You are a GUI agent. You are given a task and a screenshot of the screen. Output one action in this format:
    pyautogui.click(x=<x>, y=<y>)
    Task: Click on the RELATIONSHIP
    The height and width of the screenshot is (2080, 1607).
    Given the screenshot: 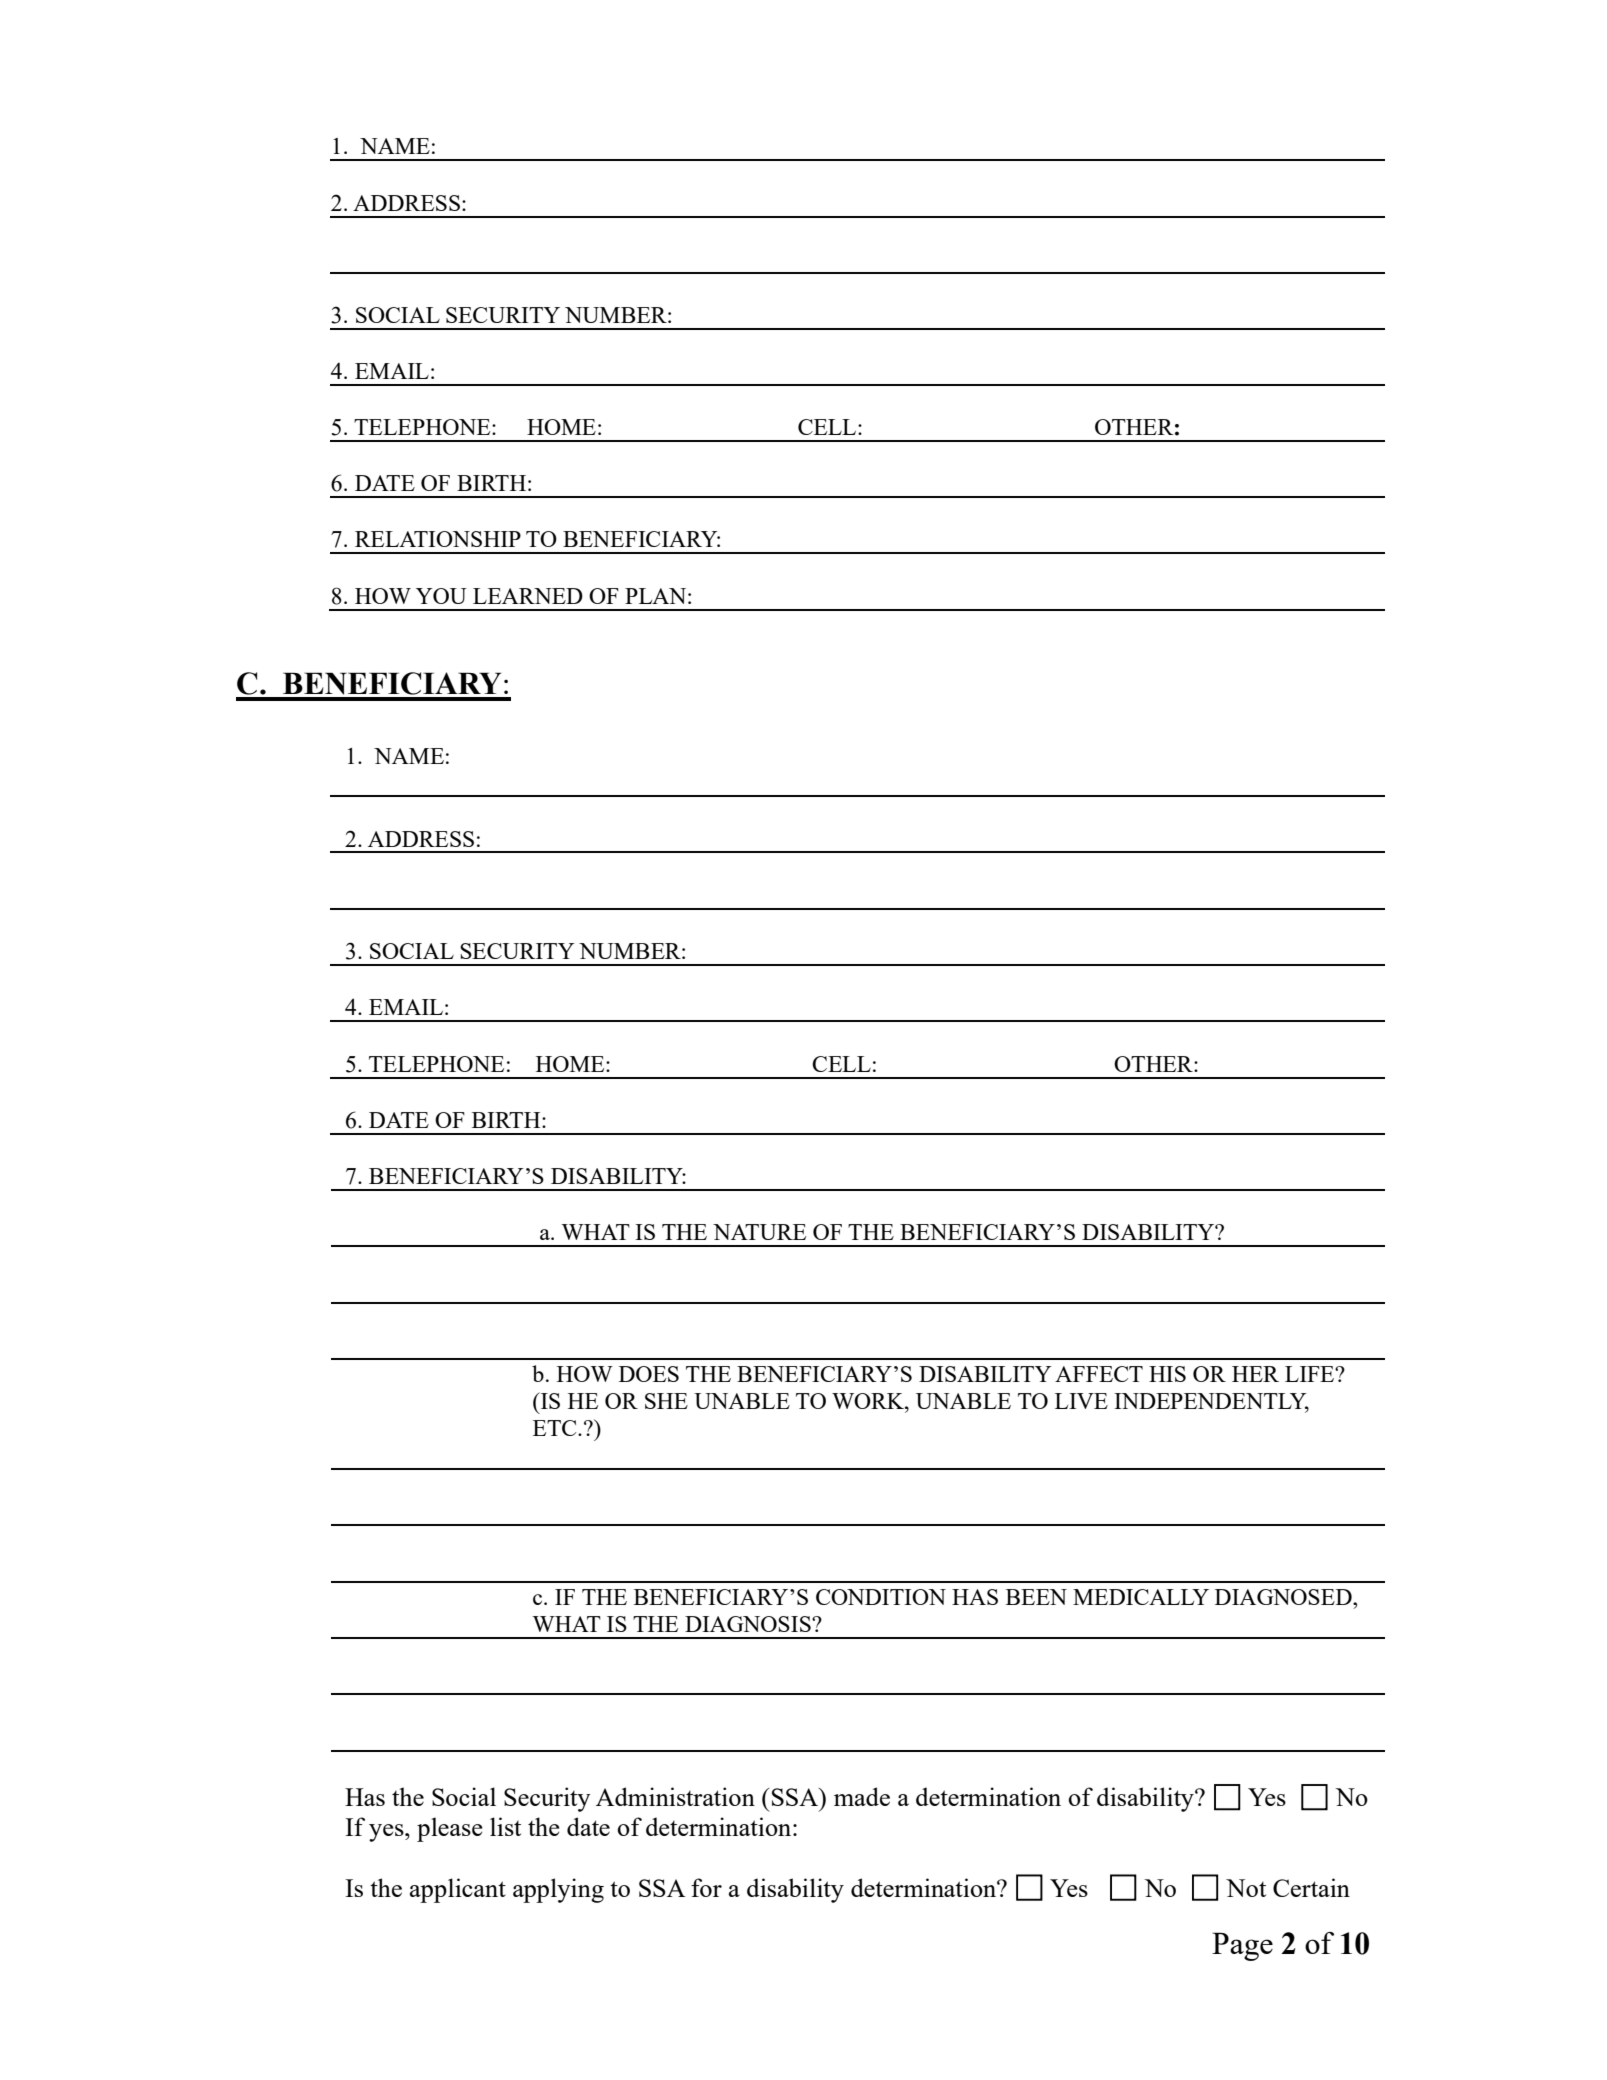 What is the action you would take?
    pyautogui.click(x=438, y=539)
